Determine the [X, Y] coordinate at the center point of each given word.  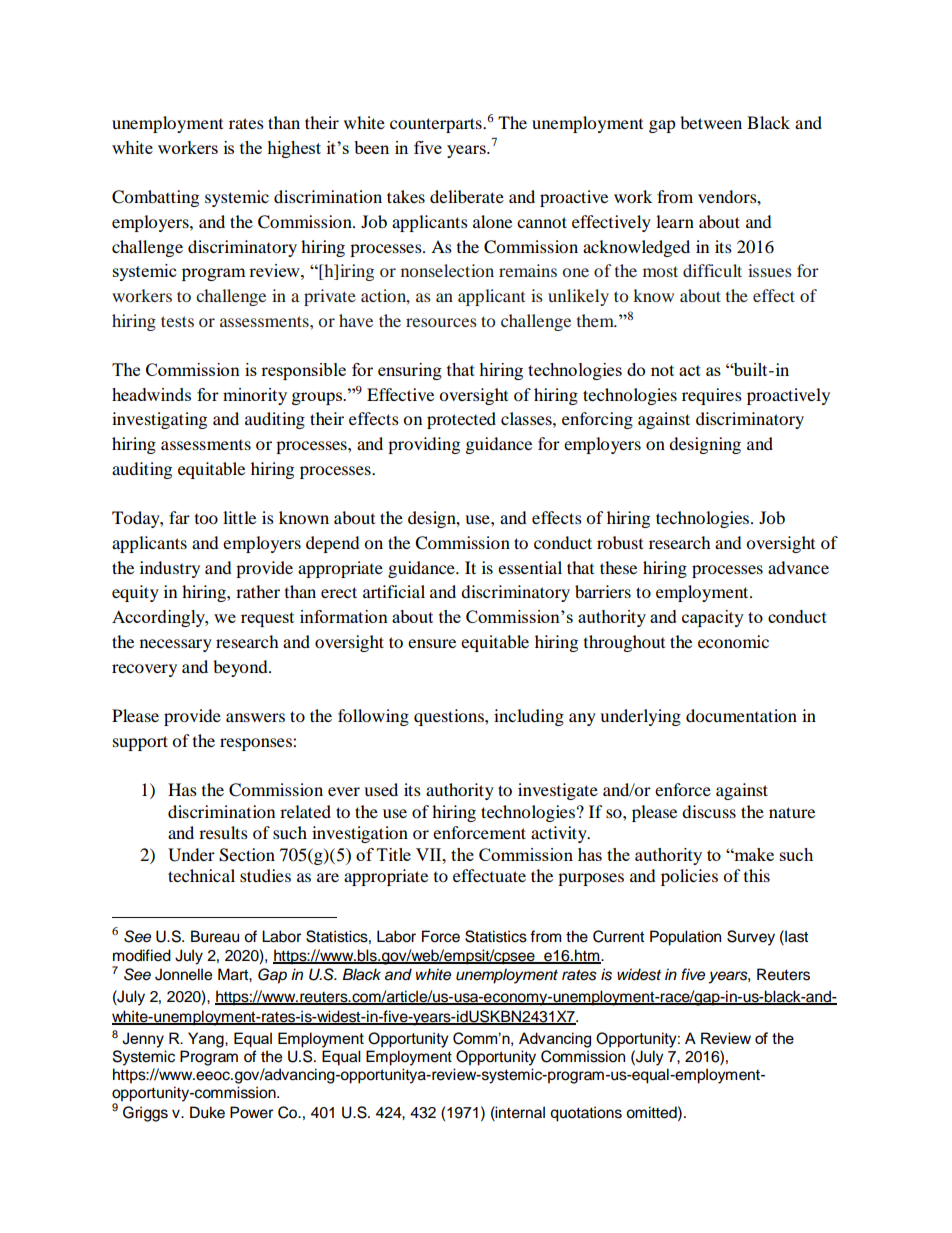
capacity [713, 618]
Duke [207, 1112]
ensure [432, 643]
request [267, 619]
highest [294, 149]
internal [519, 1112]
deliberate [467, 196]
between [711, 122]
